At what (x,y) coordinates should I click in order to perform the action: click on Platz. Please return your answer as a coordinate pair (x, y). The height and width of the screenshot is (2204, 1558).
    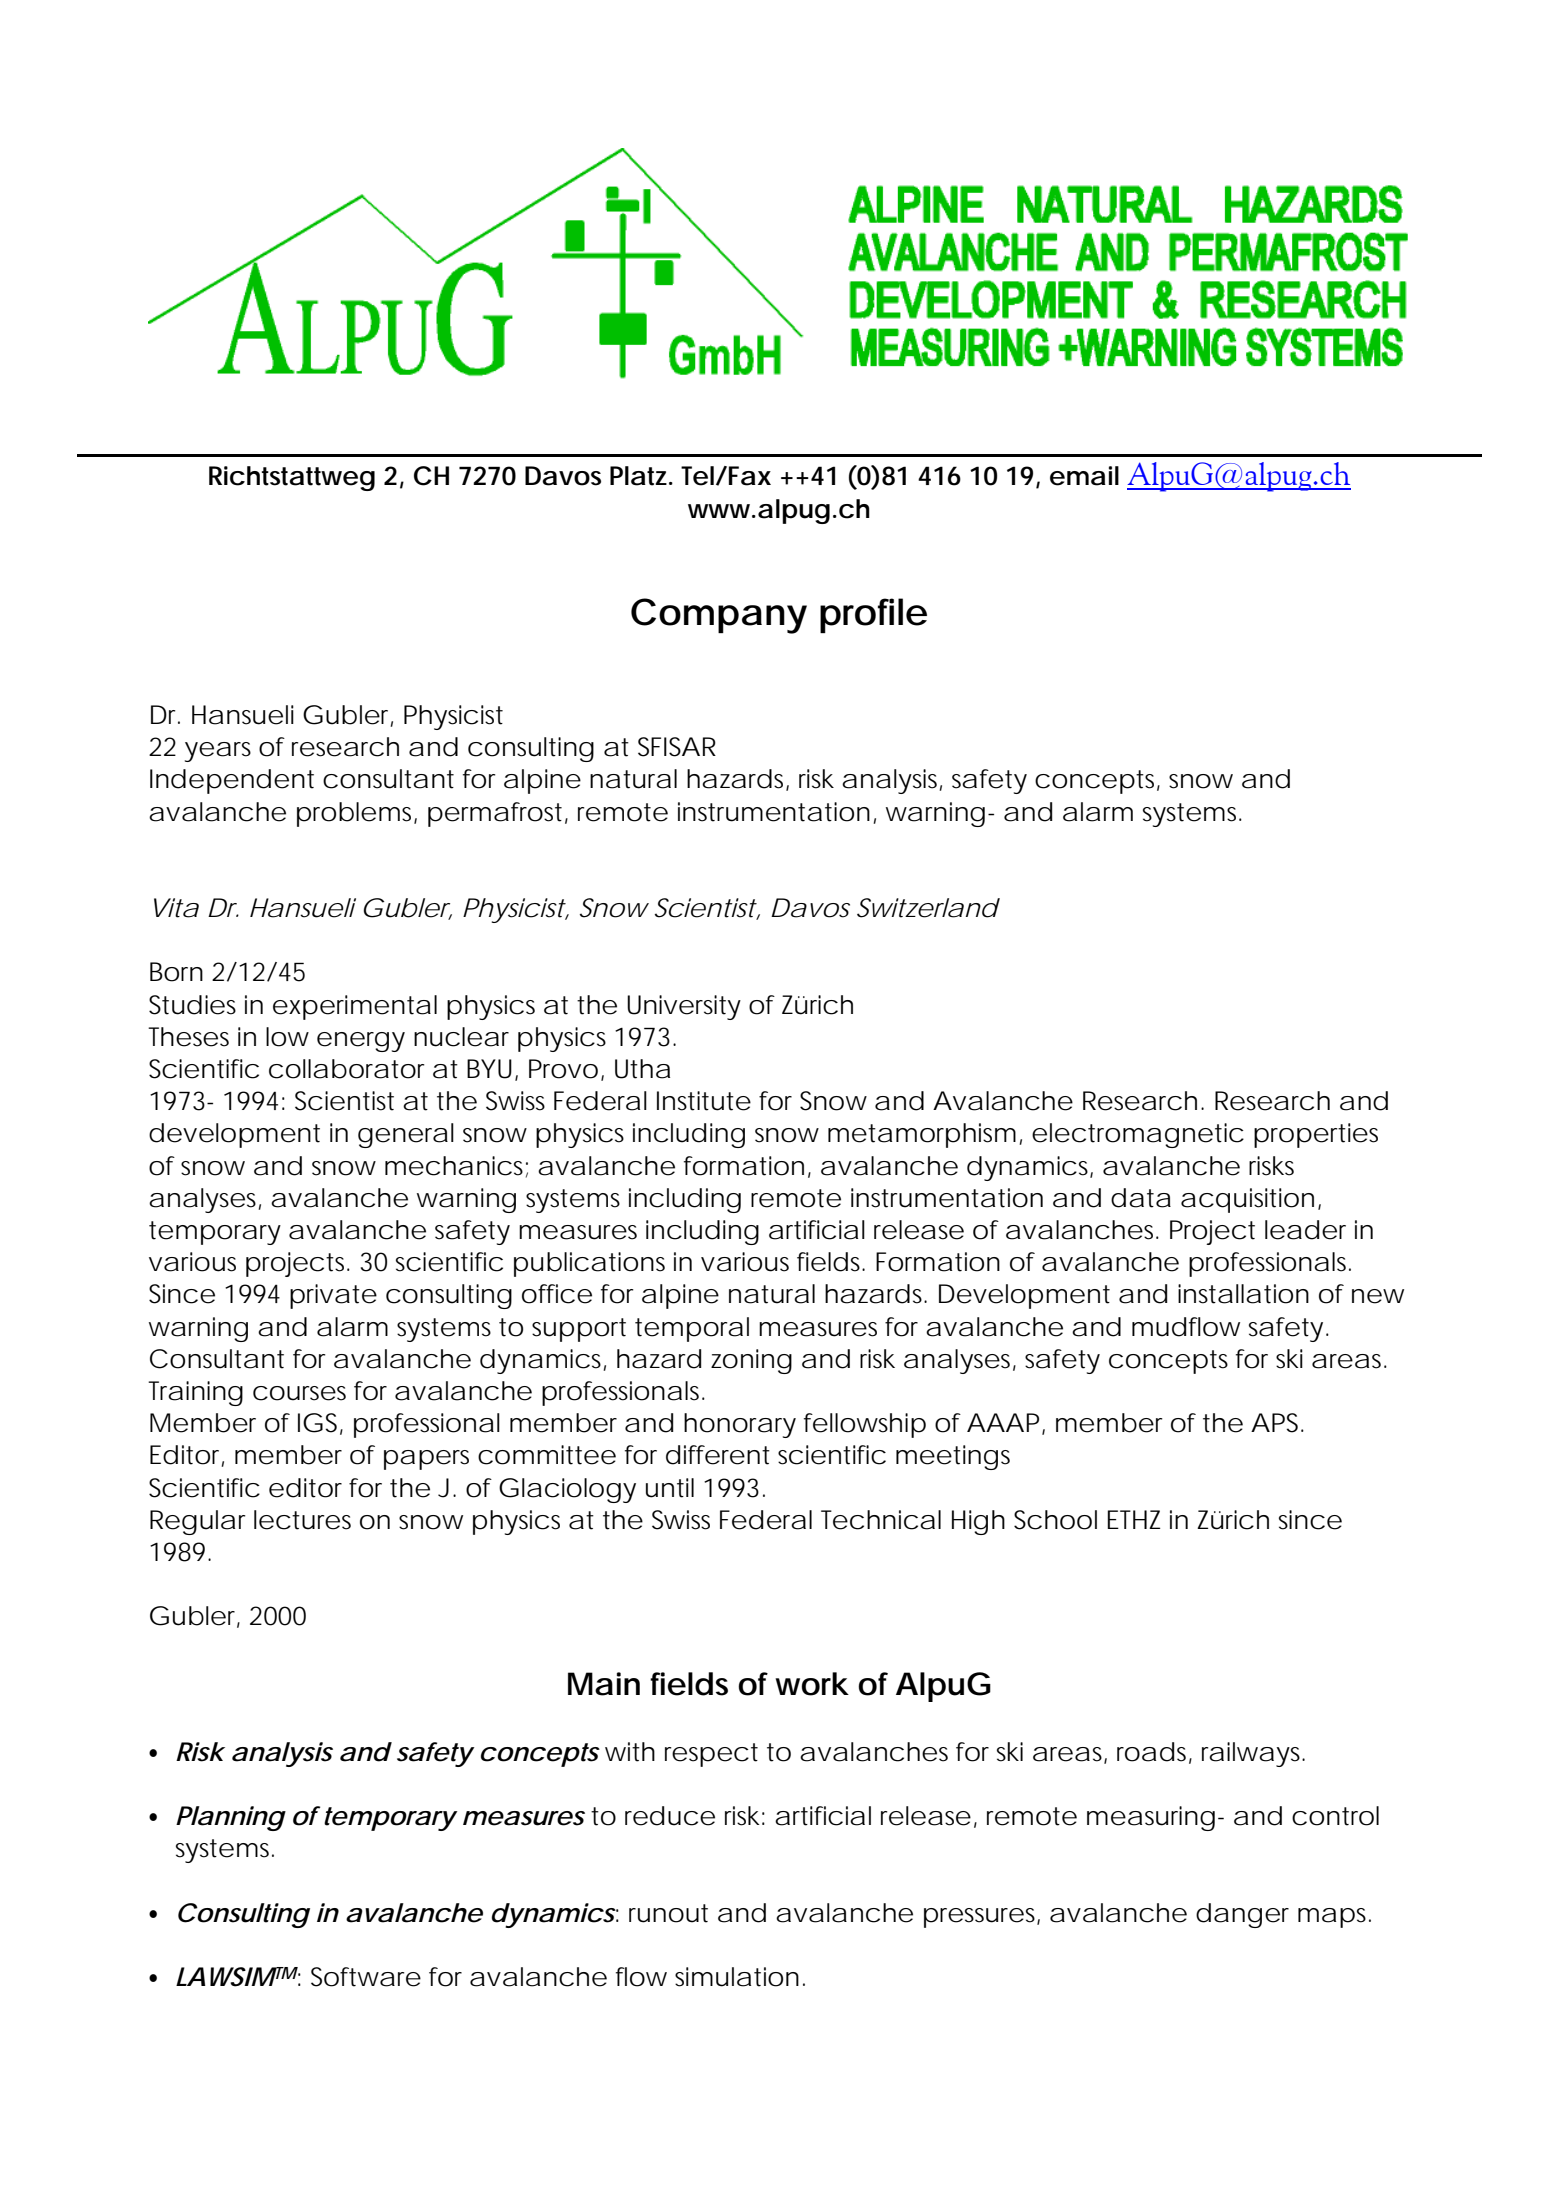
    Looking at the image, I should click on (638, 476).
